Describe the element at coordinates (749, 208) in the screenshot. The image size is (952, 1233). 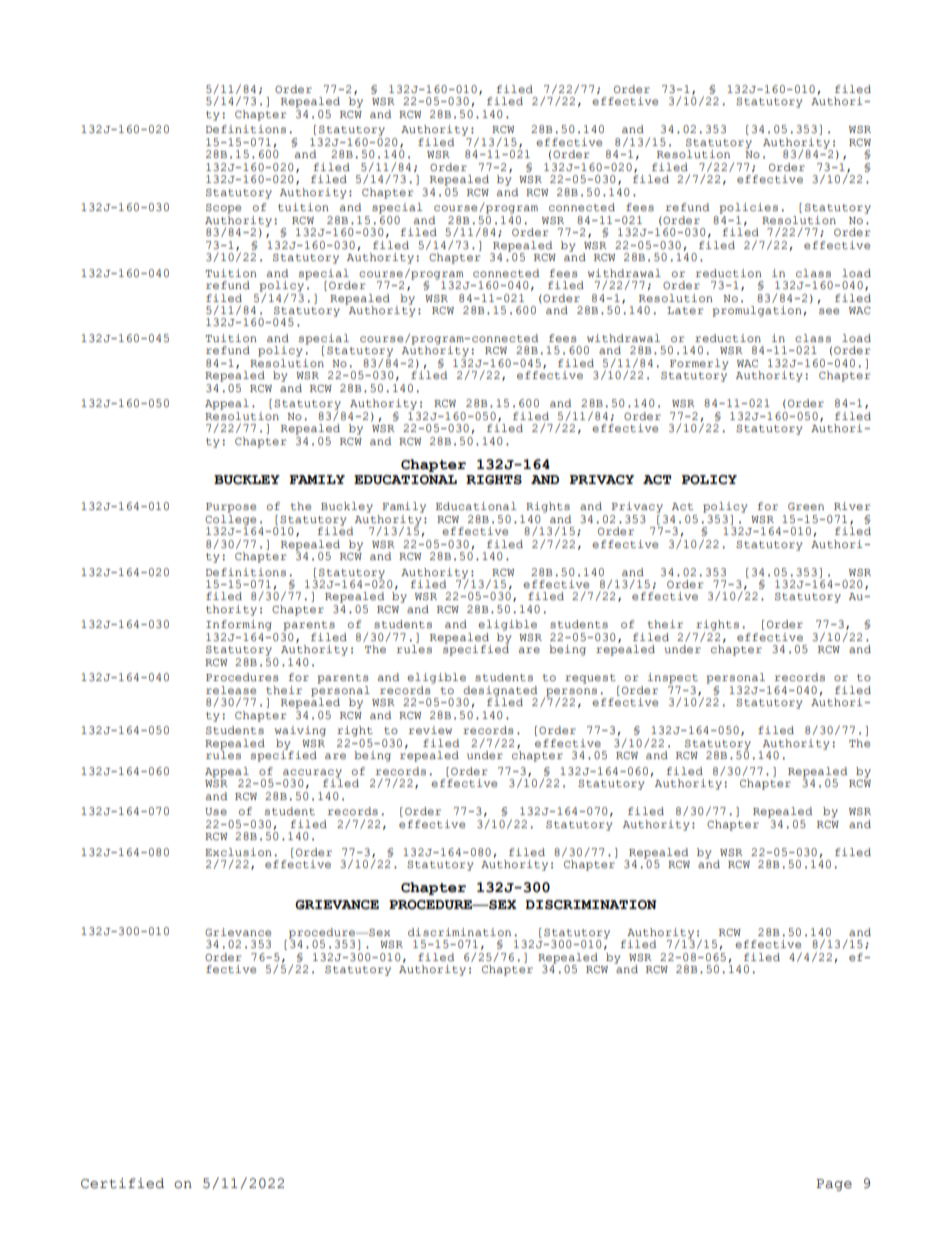
I see `policies` at that location.
